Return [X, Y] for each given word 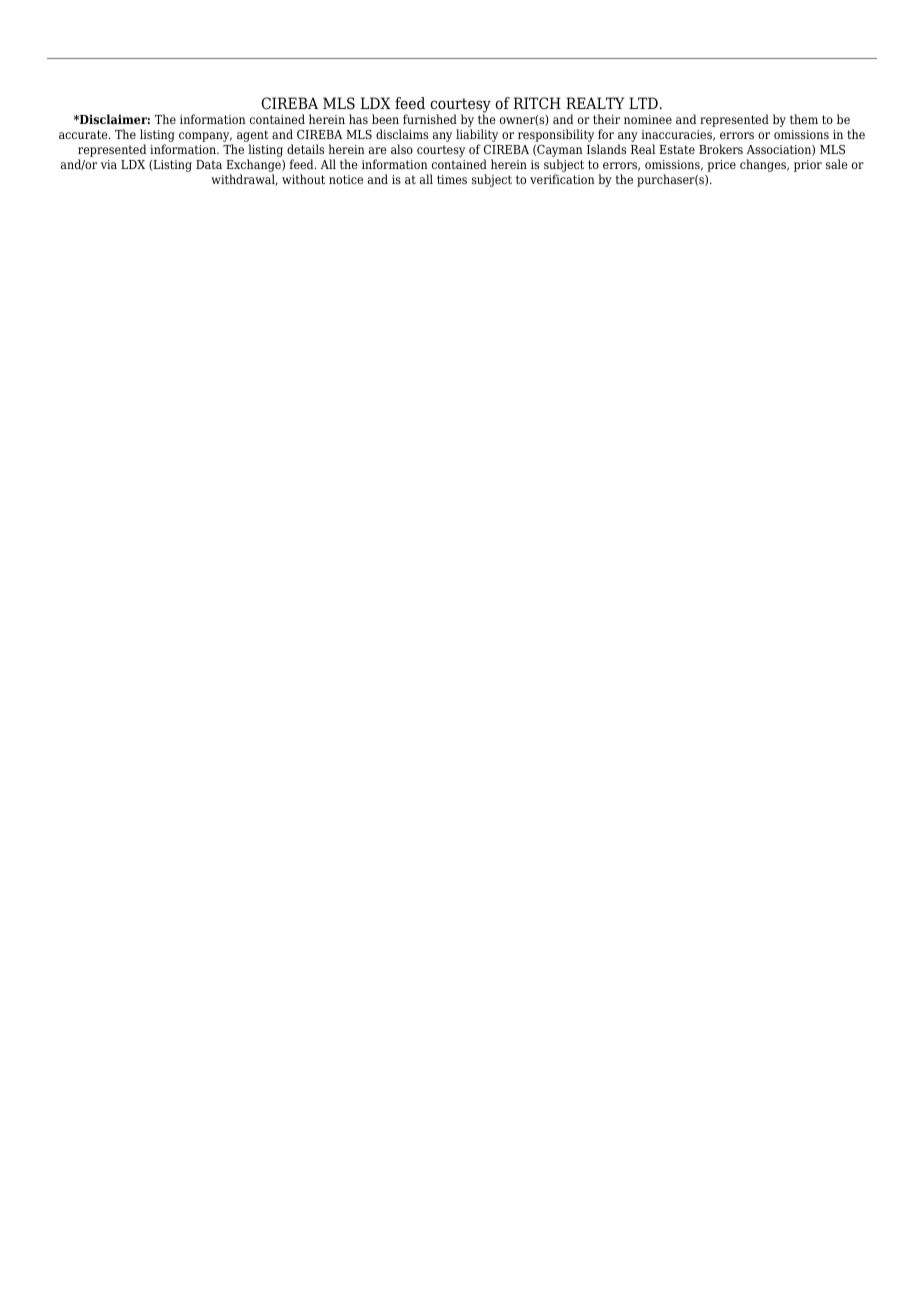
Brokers [721, 149]
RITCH [537, 103]
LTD [643, 103]
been [385, 119]
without [303, 179]
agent [252, 137]
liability [477, 137]
